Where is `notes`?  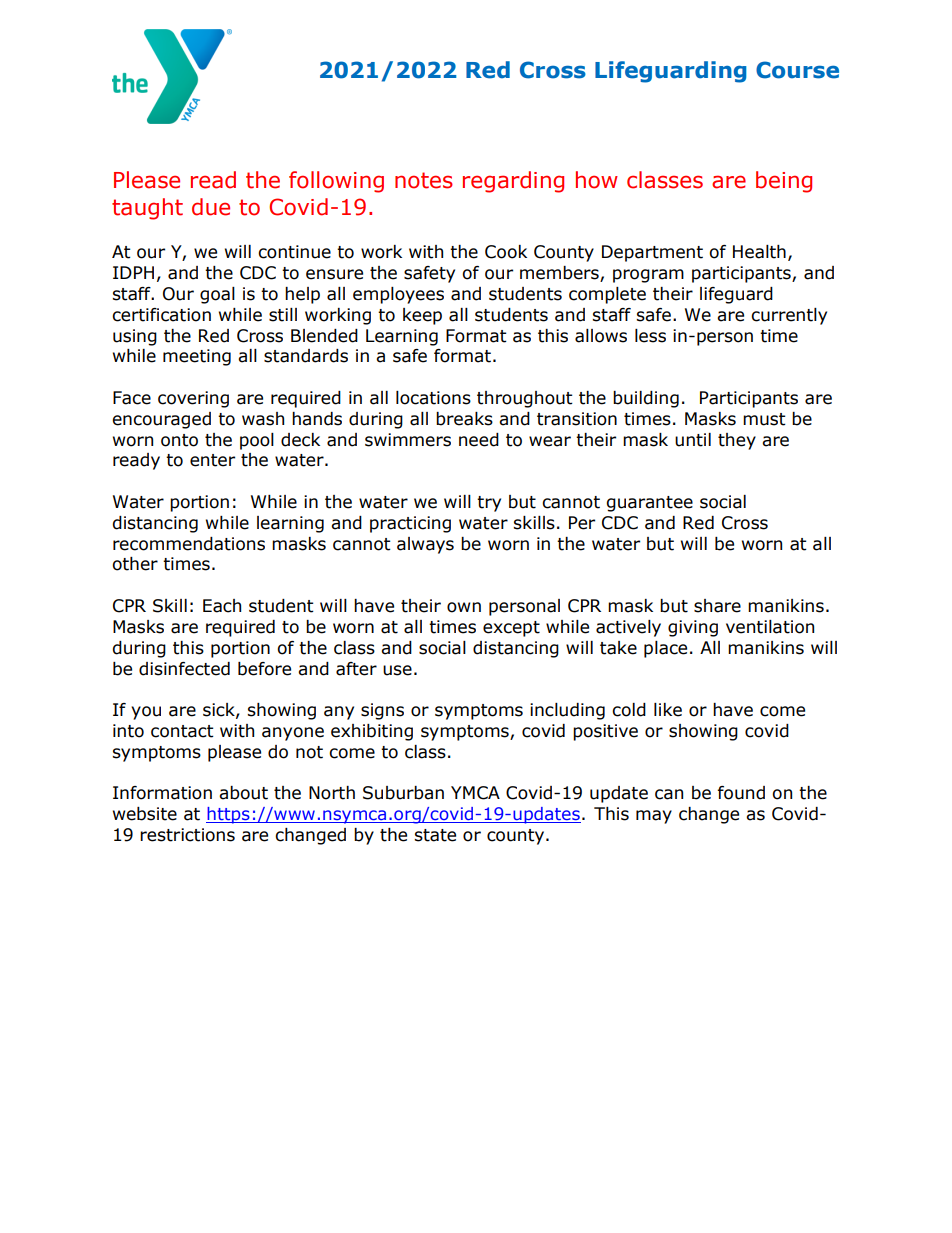 notes is located at coordinates (424, 180).
